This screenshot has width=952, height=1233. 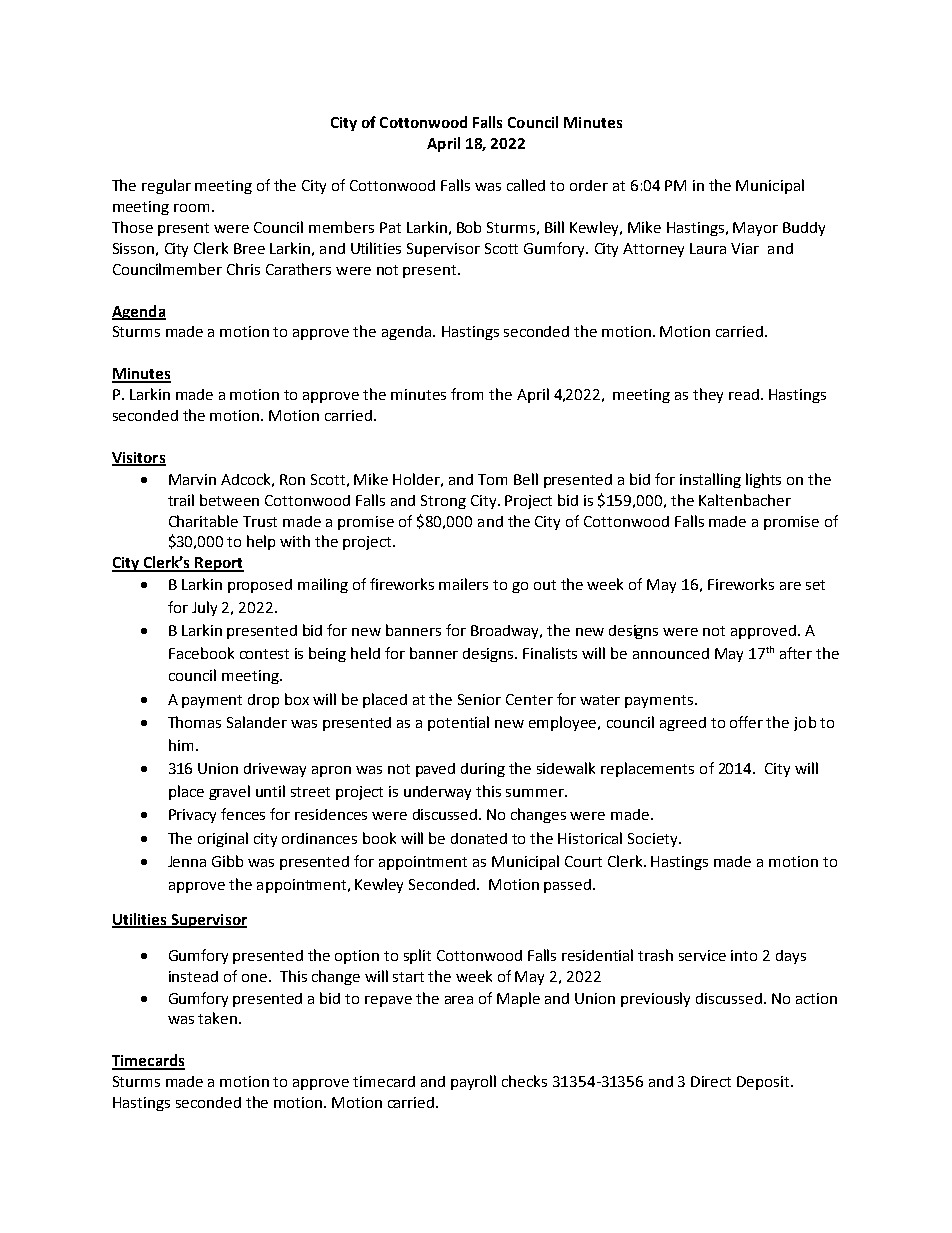 What do you see at coordinates (219, 1018) in the screenshot?
I see `taken` at bounding box center [219, 1018].
